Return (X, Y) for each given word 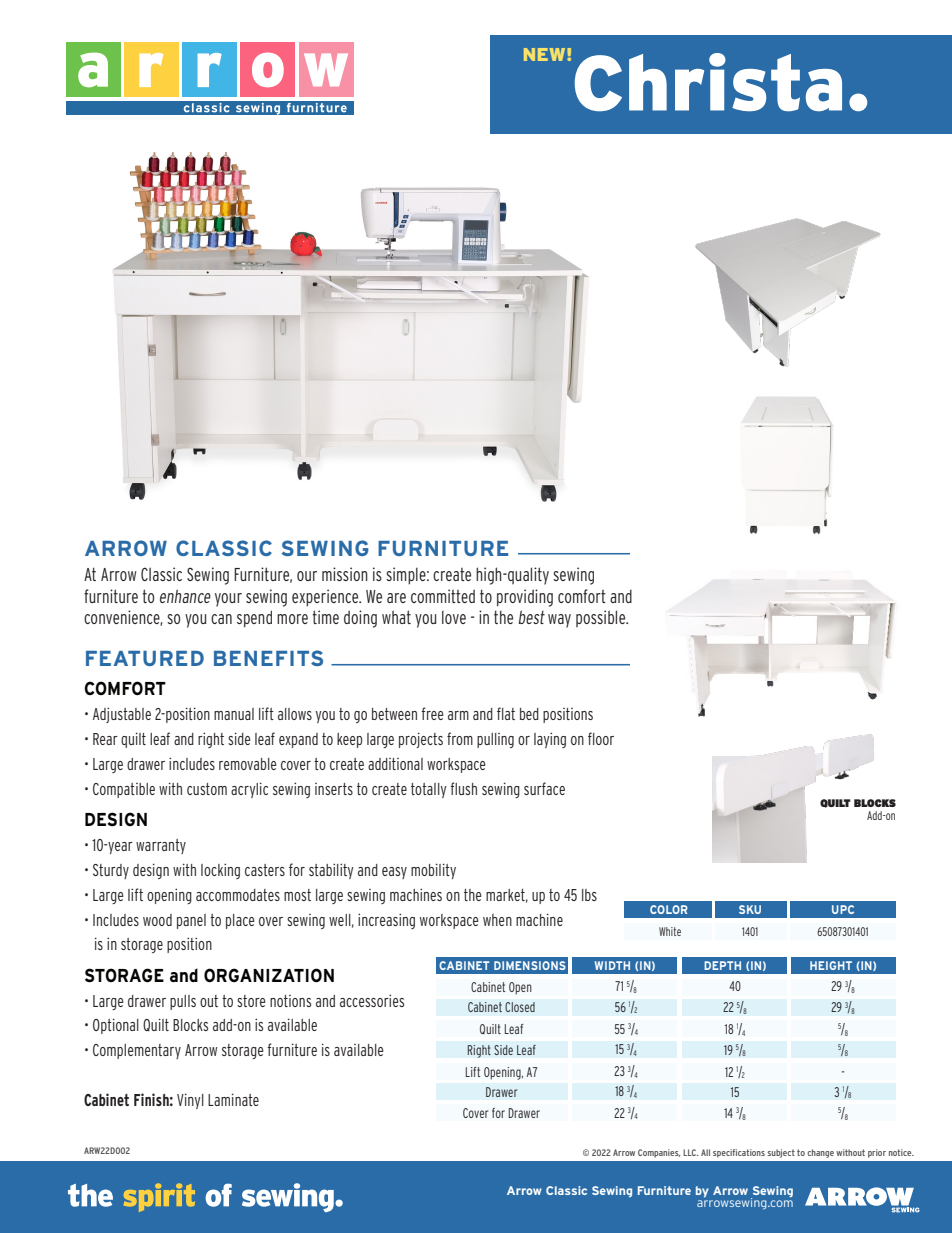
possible (602, 619)
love (454, 617)
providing (525, 598)
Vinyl (190, 1101)
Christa (708, 82)
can (221, 619)
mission (345, 574)
